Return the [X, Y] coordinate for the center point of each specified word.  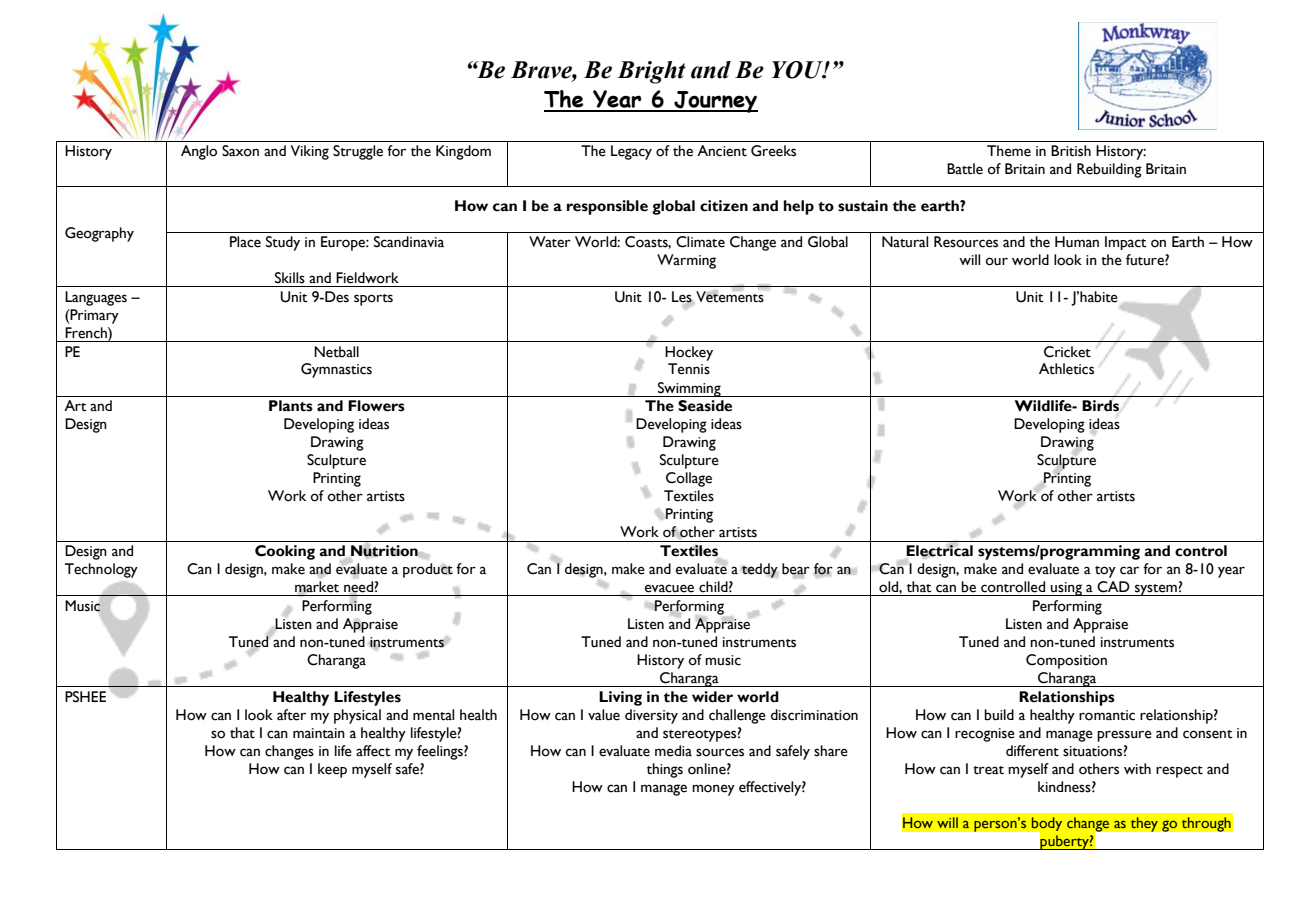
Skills [290, 278]
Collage [689, 479]
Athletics [1066, 369]
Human [1077, 241]
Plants [291, 406]
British [1071, 151]
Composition [1066, 661]
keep [332, 770]
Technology [101, 570]
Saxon [240, 151]
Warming [686, 261]
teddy [759, 570]
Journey [715, 102]
